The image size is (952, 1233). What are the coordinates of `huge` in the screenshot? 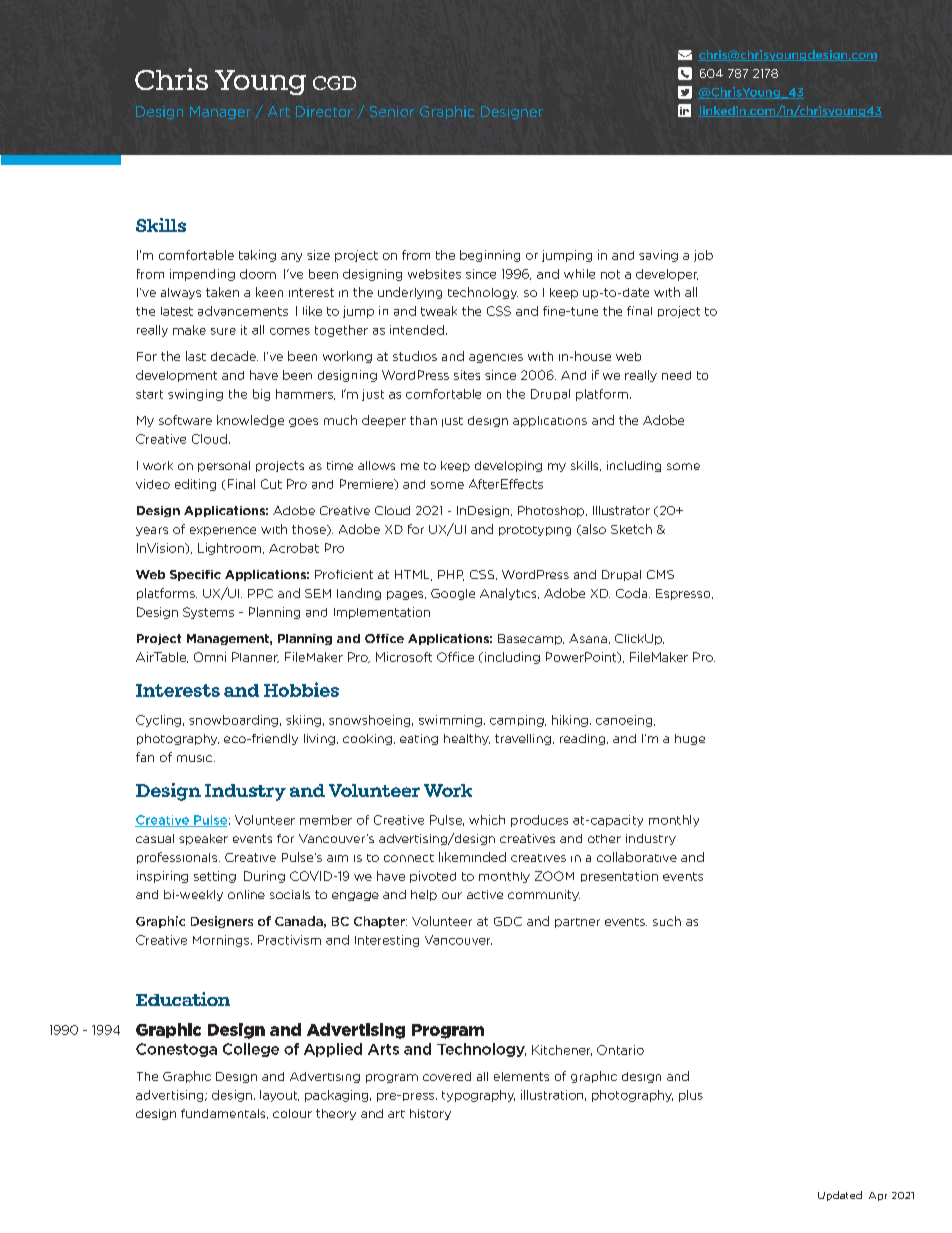 It's located at (690, 739).
